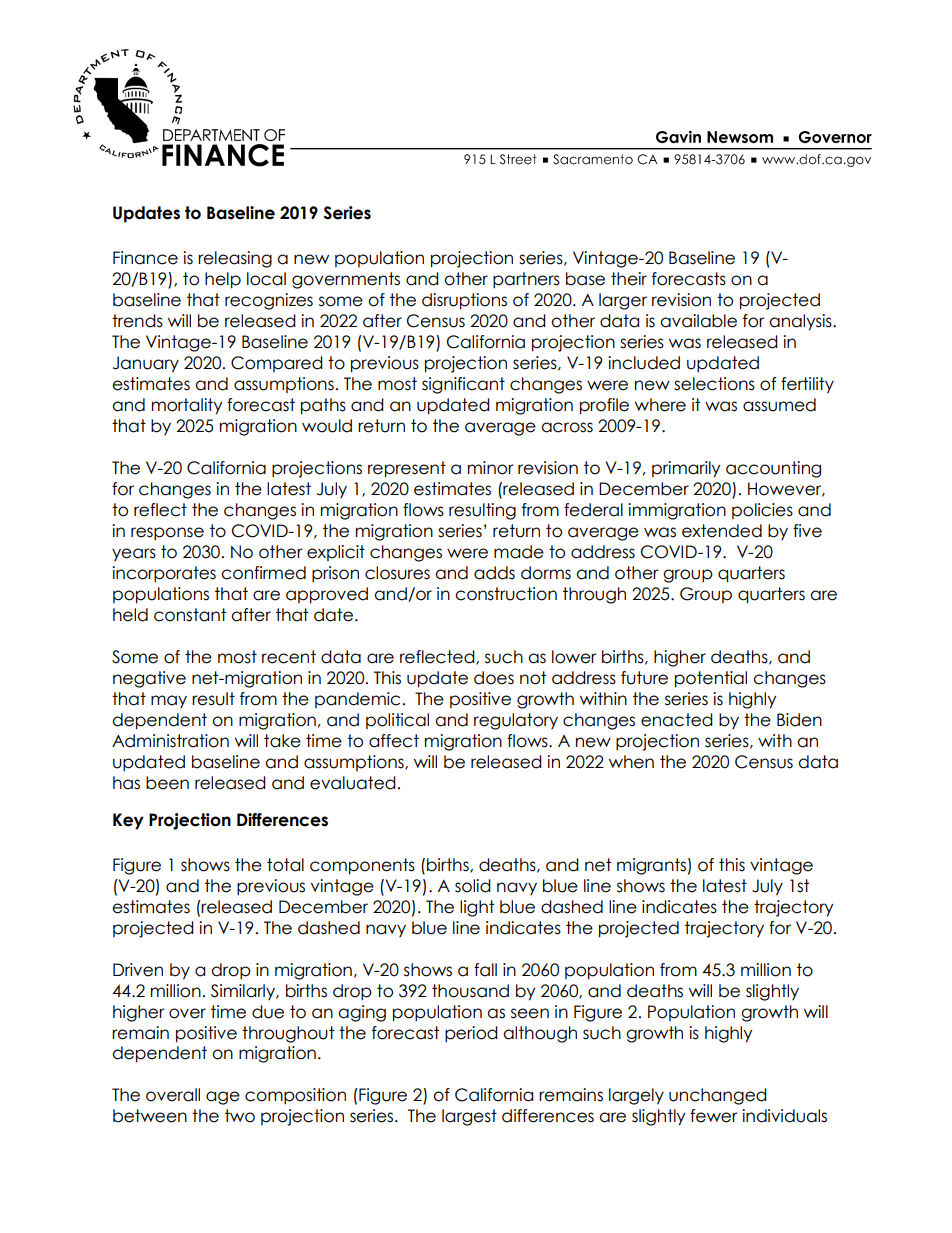 The width and height of the screenshot is (952, 1233). I want to click on may, so click(169, 701).
